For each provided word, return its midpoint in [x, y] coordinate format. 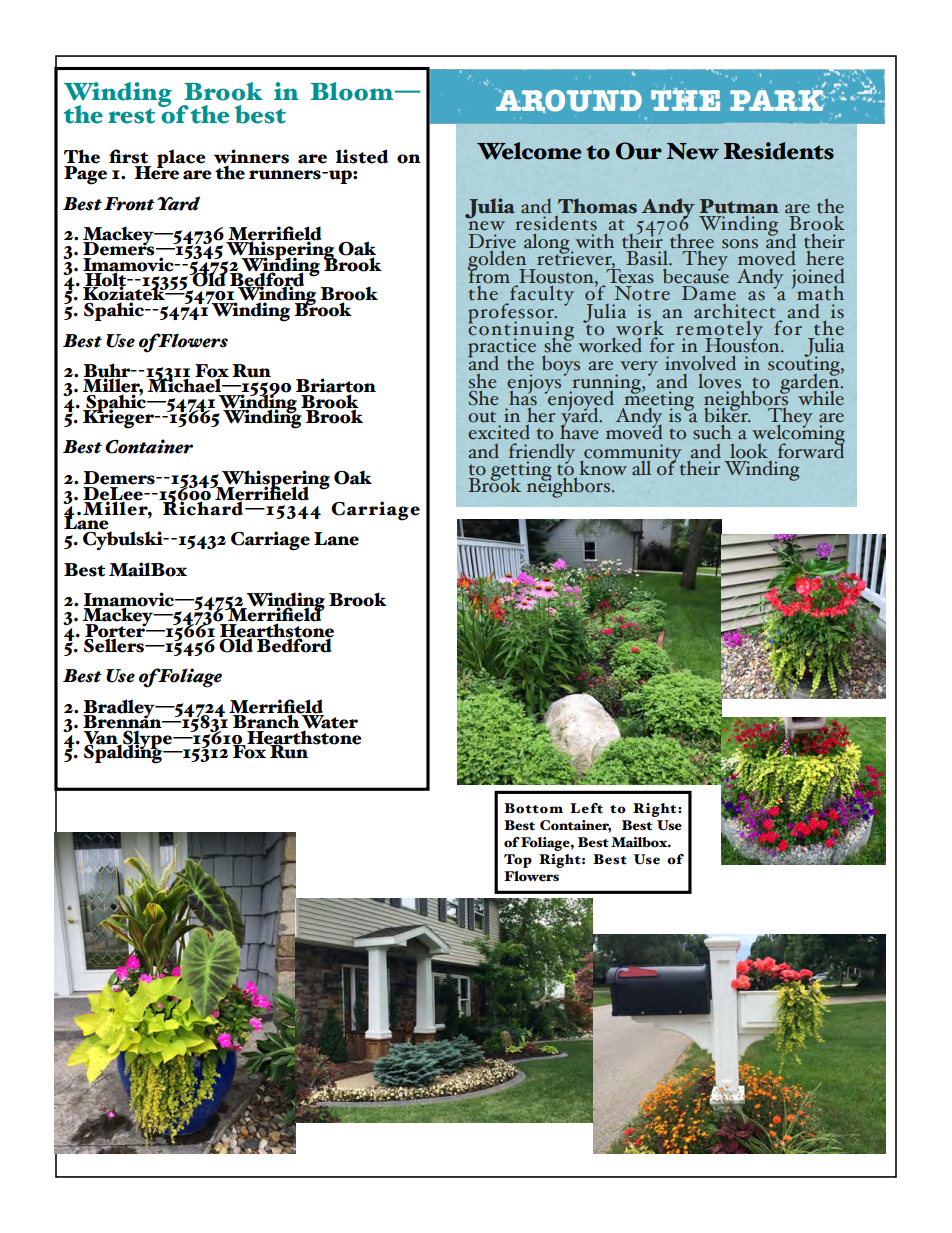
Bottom [533, 808]
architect [735, 309]
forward [811, 450]
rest [131, 116]
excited [499, 431]
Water [329, 722]
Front [129, 204]
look [749, 451]
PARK [778, 99]
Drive [492, 241]
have [579, 431]
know [603, 467]
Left [586, 808]
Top [518, 861]
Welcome [529, 151]
